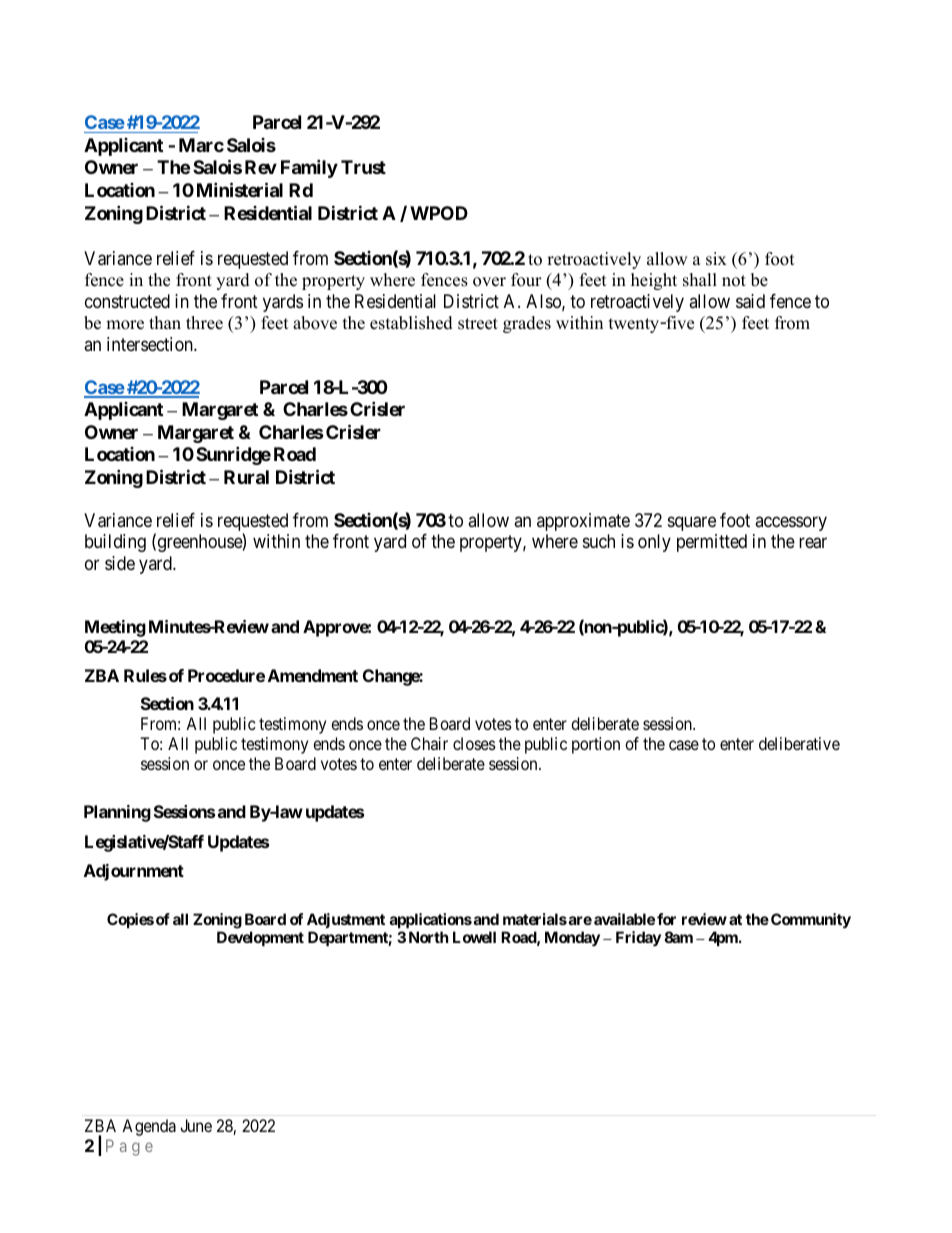  I want to click on six, so click(716, 259).
